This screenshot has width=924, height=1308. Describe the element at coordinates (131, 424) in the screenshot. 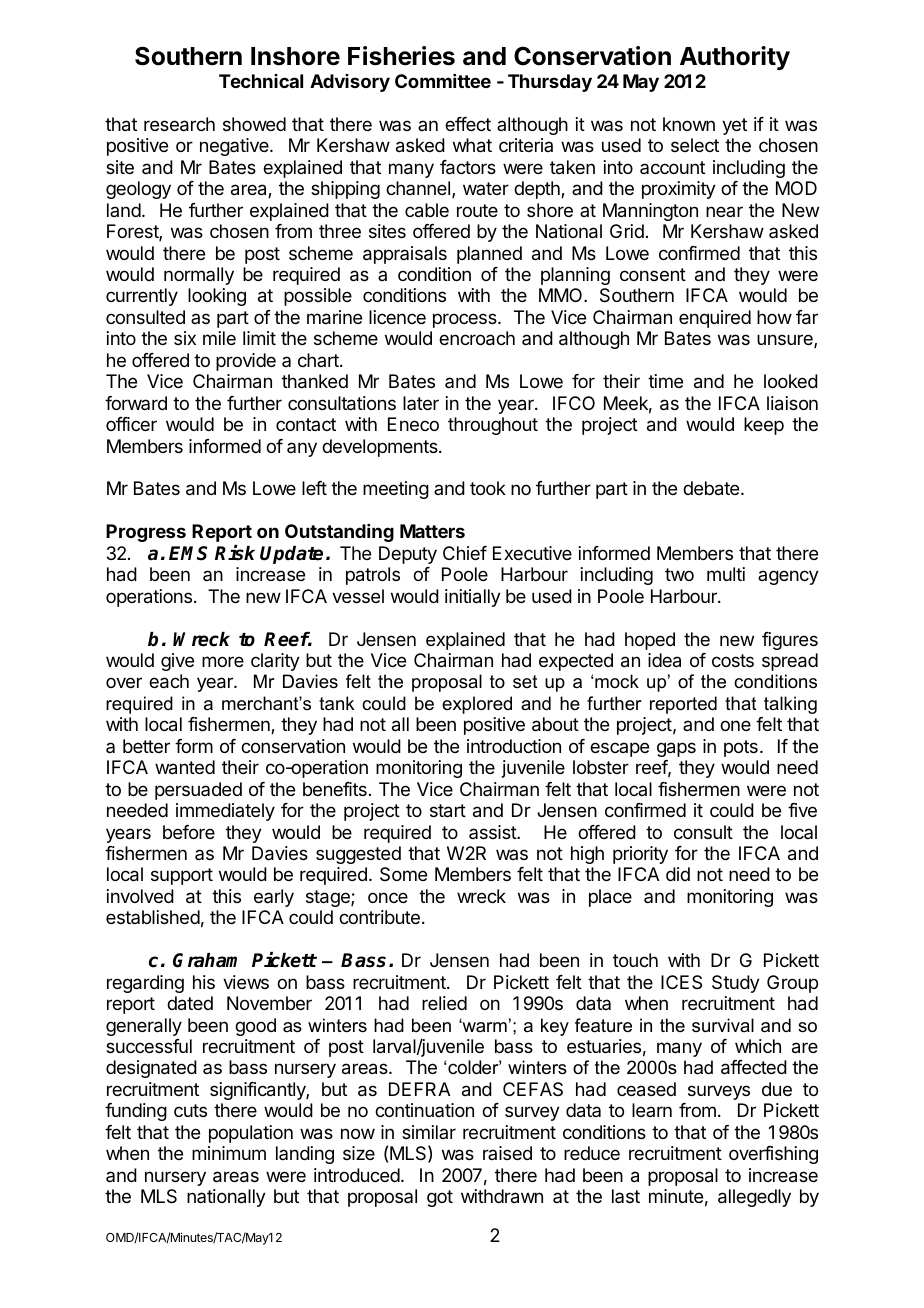

I see `officer` at that location.
